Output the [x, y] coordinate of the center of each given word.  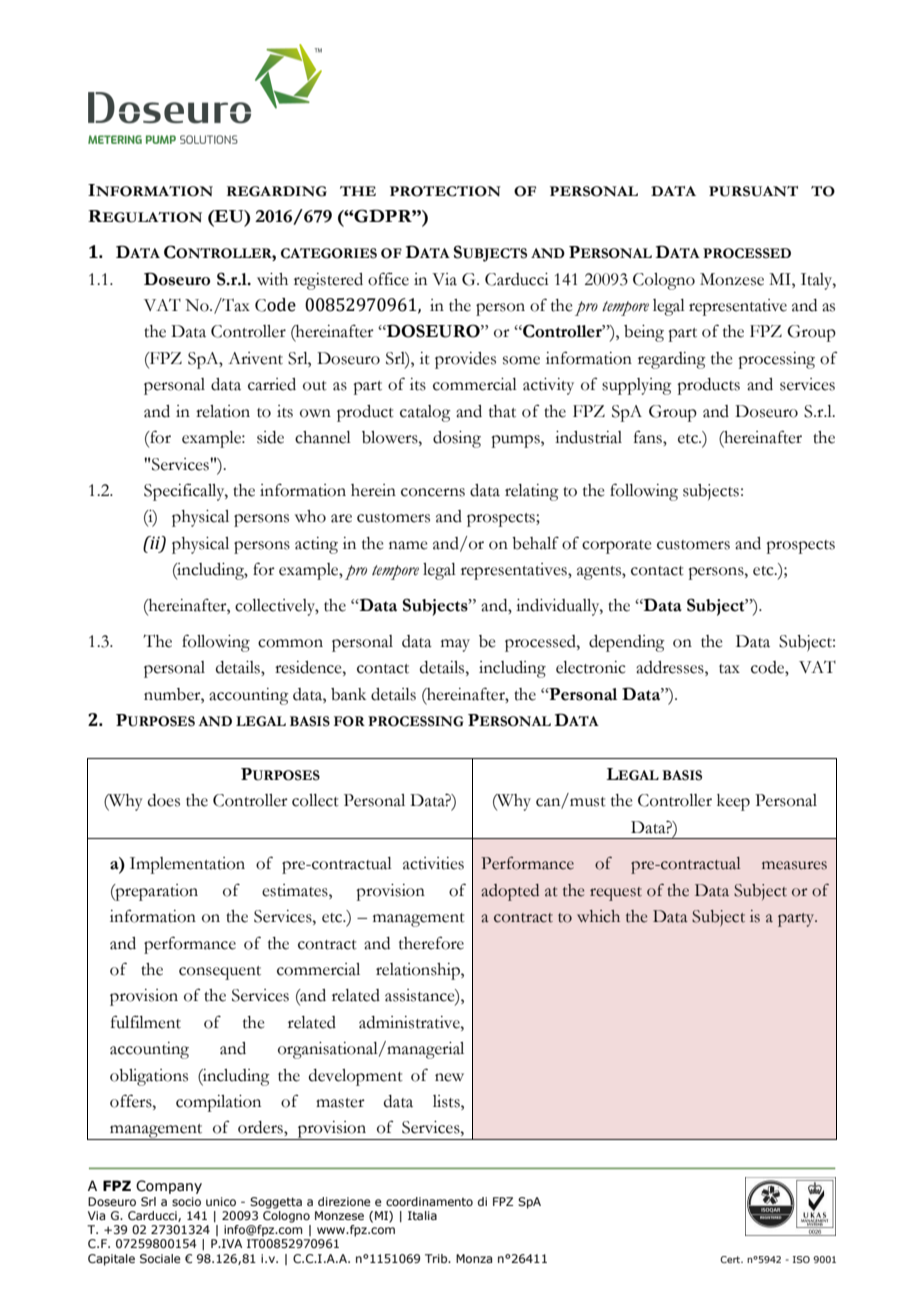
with [272, 279]
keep [733, 802]
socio [186, 1201]
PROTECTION [445, 191]
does [164, 800]
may [455, 645]
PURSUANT [753, 191]
